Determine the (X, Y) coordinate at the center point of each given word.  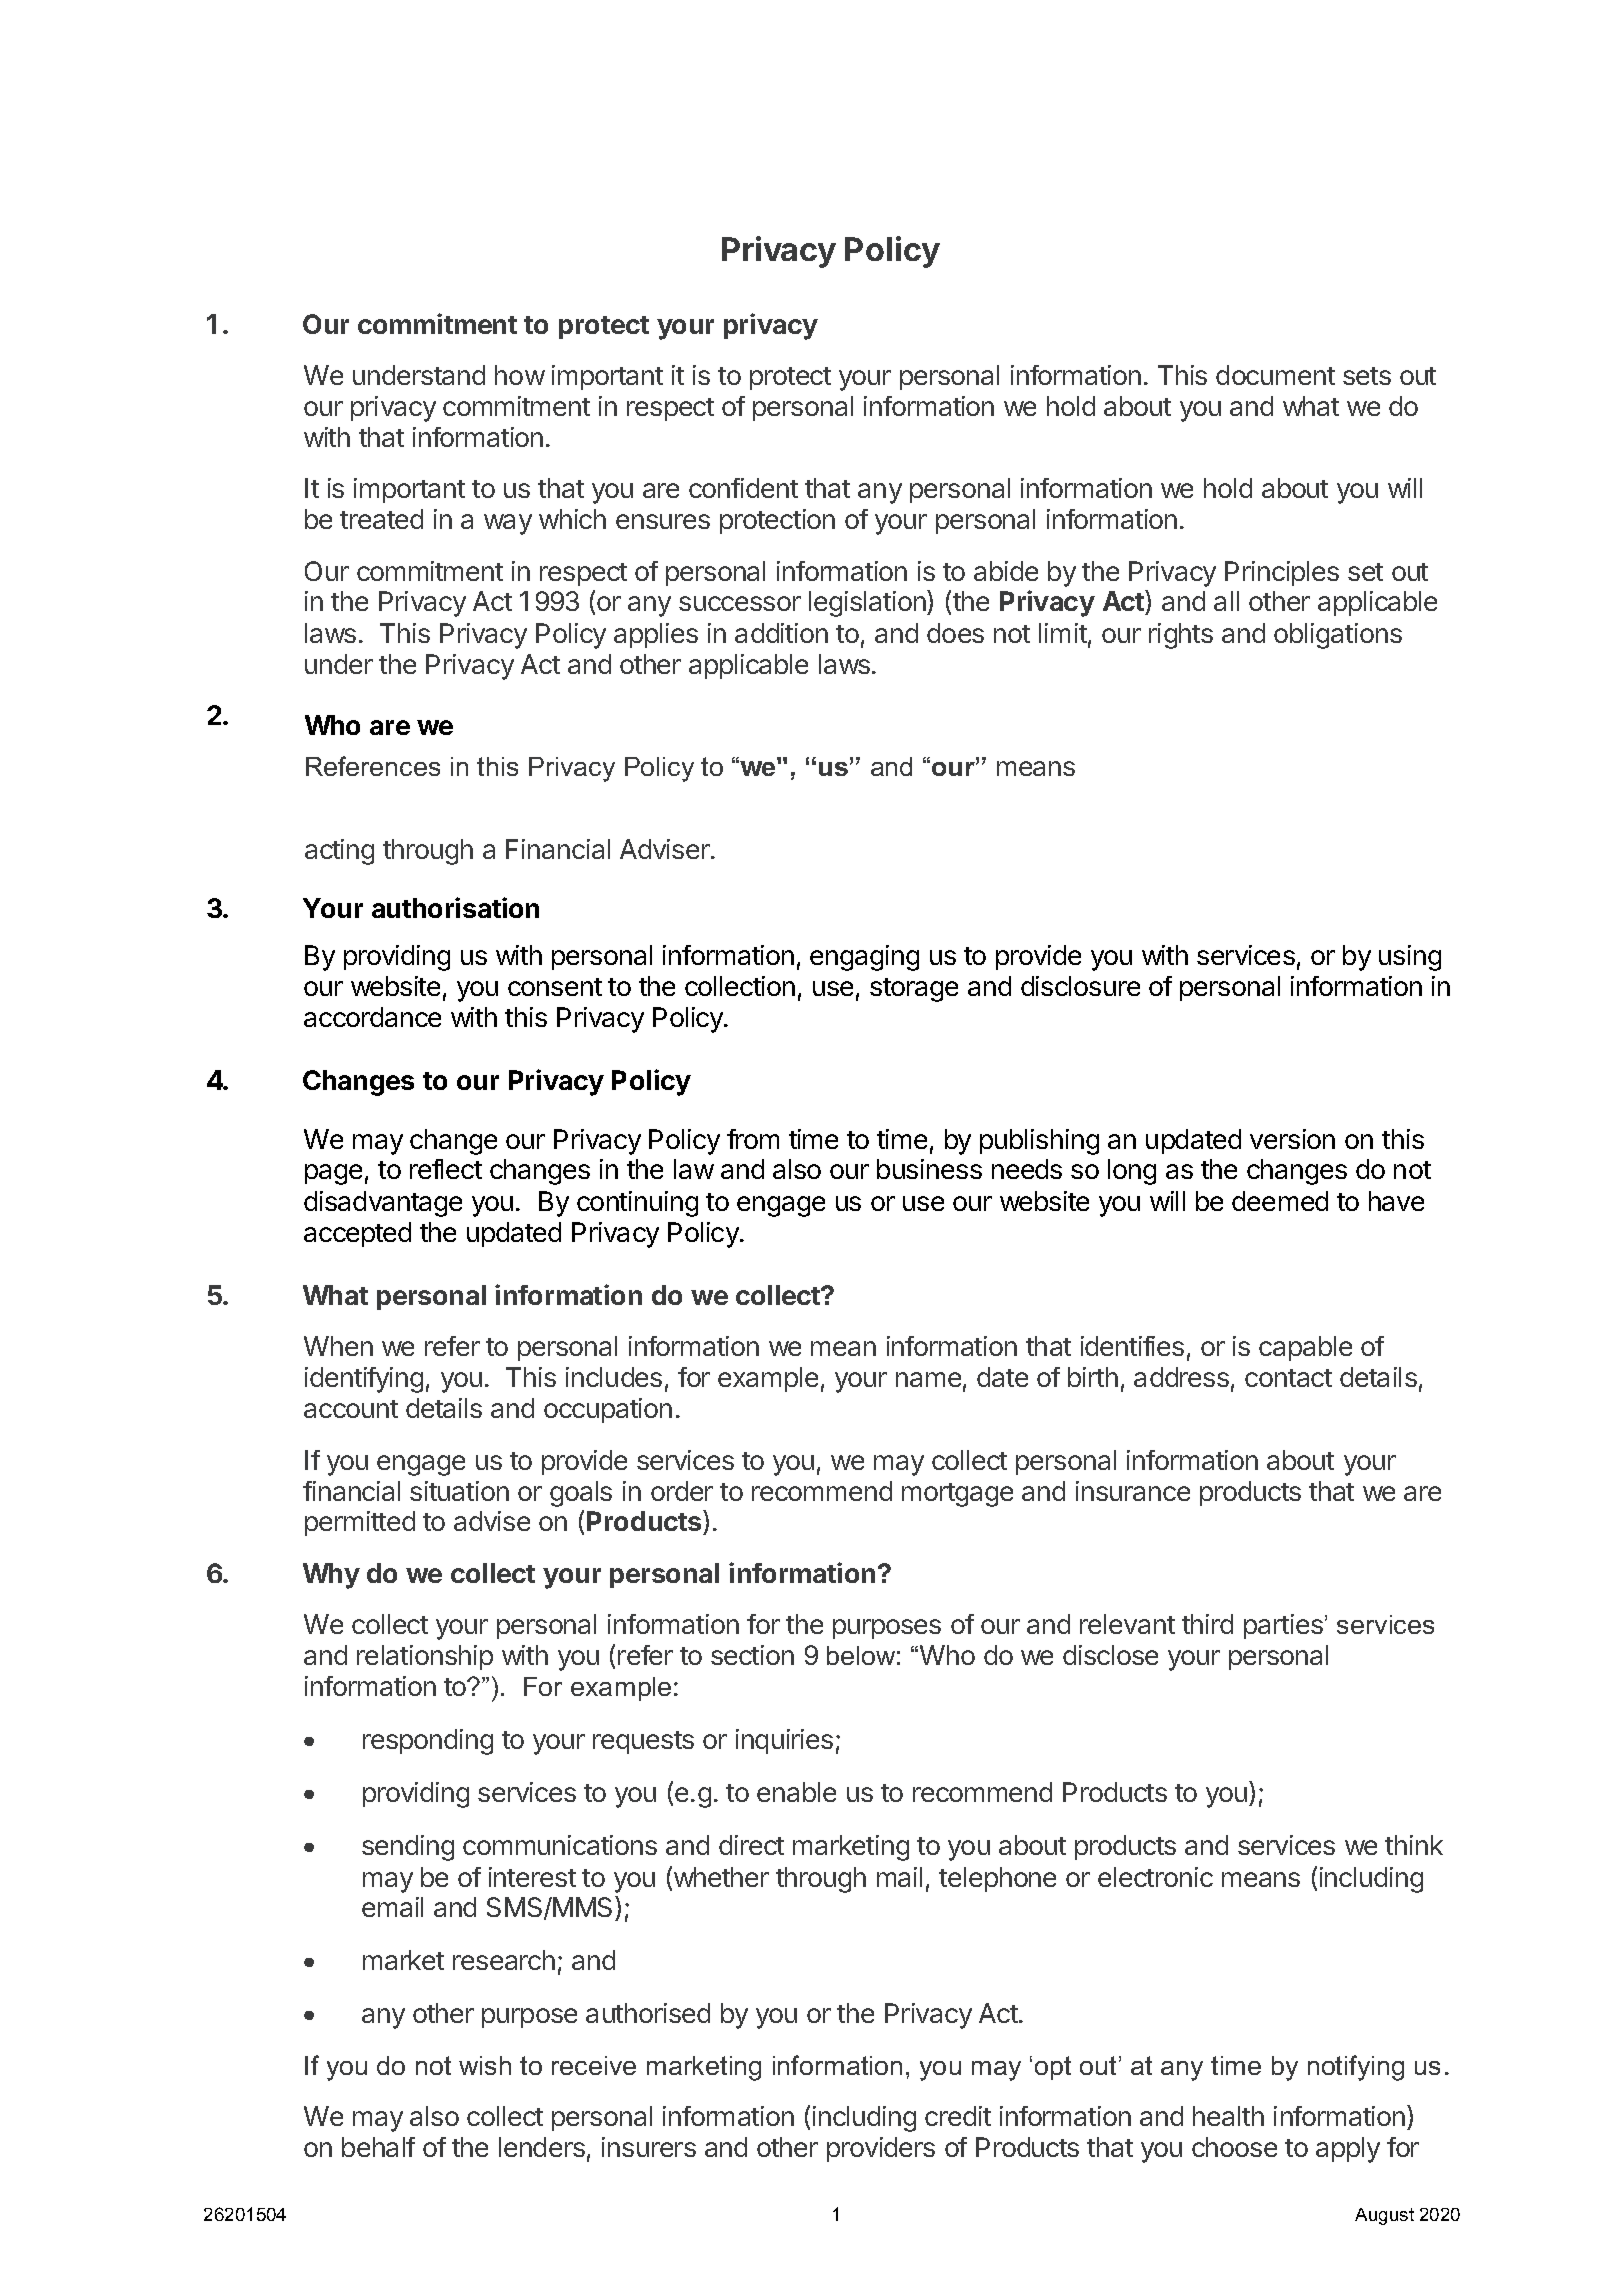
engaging (864, 958)
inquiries (784, 1741)
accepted (357, 1234)
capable (1305, 1348)
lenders (542, 2147)
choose (1234, 2147)
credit (958, 2116)
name (928, 1379)
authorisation (455, 907)
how (520, 375)
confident (743, 488)
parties (1283, 1626)
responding (428, 1742)
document (1275, 375)
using (1410, 958)
